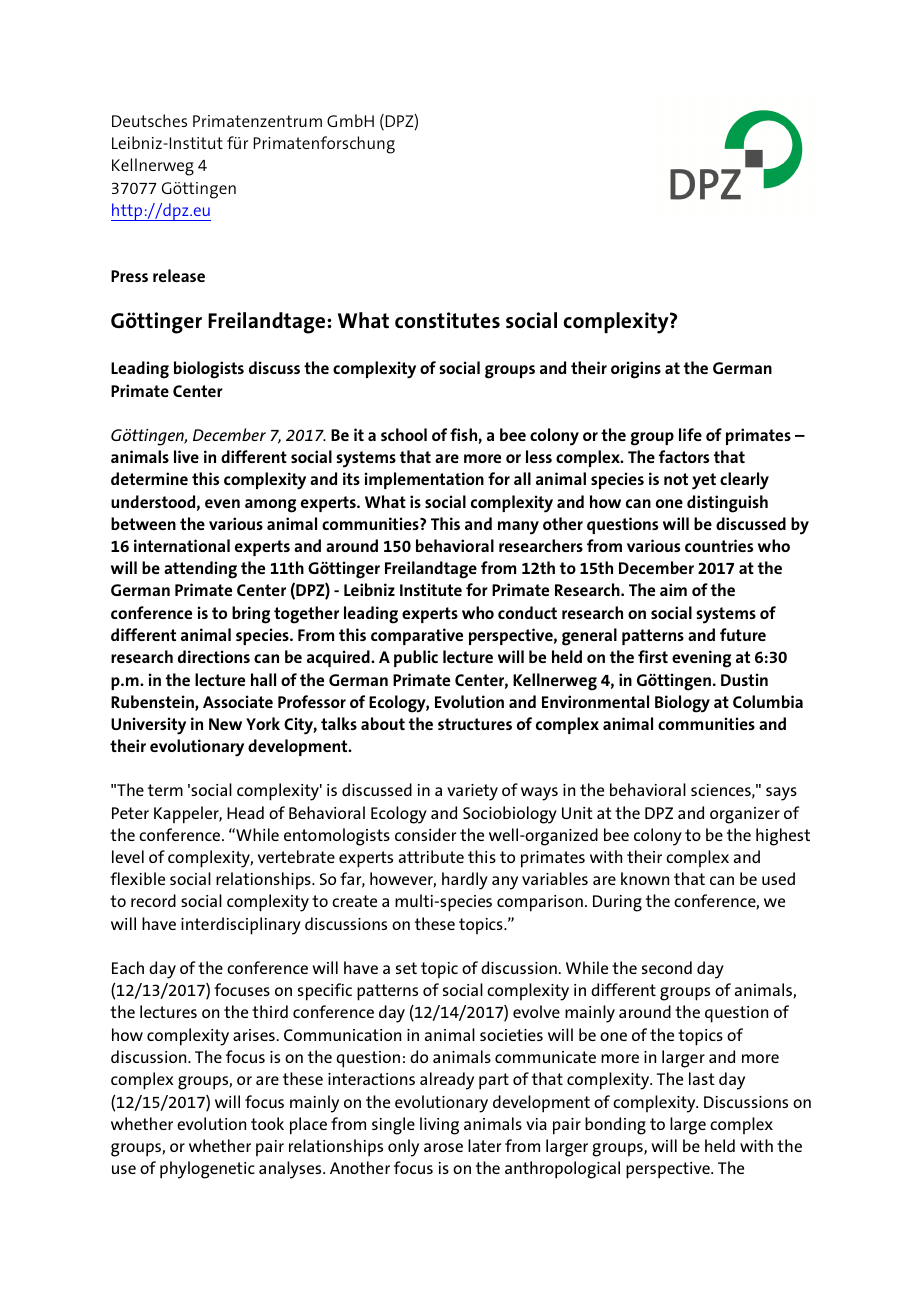 Image resolution: width=924 pixels, height=1308 pixels. Describe the element at coordinates (406, 968) in the image. I see `set` at that location.
